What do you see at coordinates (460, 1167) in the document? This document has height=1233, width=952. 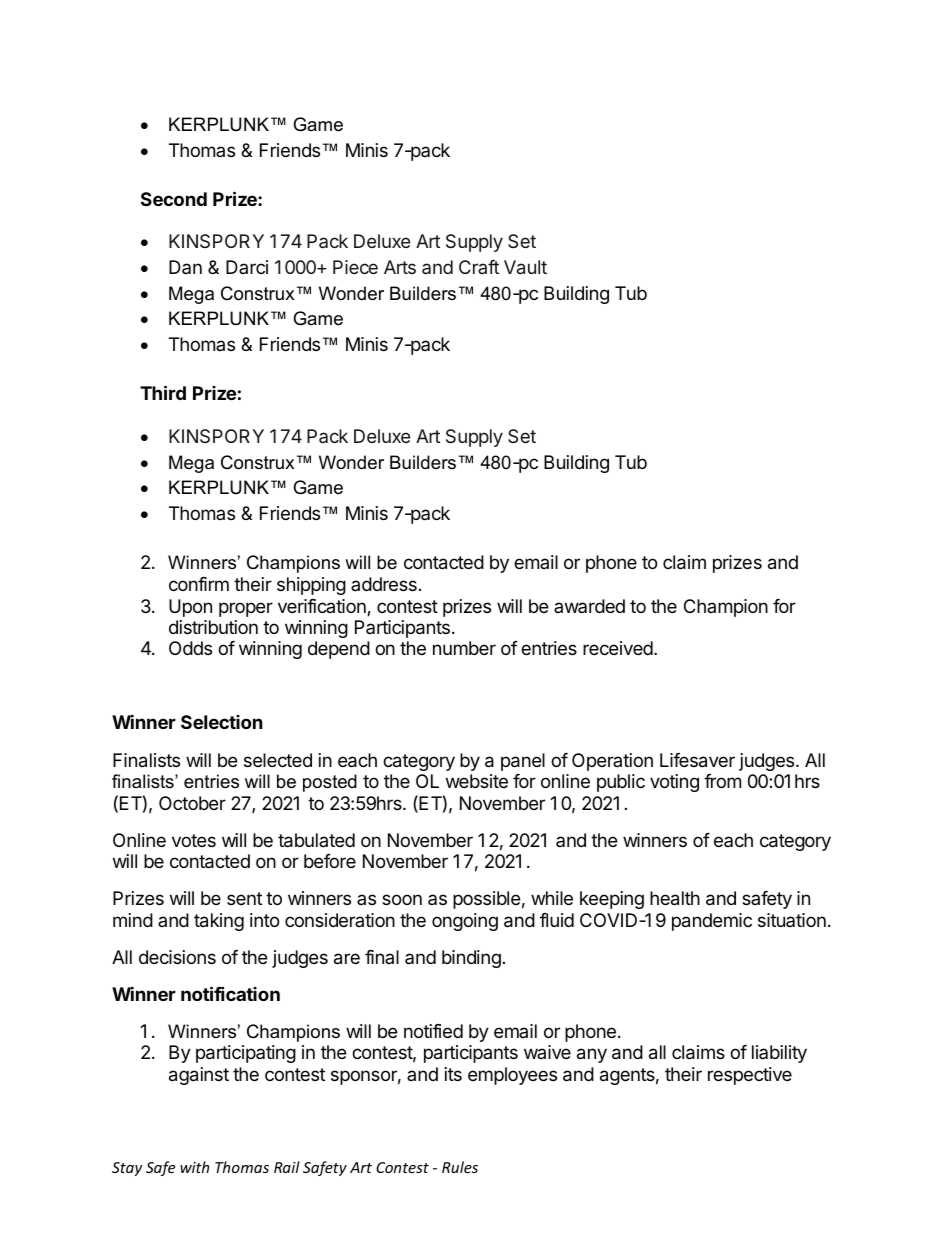 I see `Rules` at bounding box center [460, 1167].
